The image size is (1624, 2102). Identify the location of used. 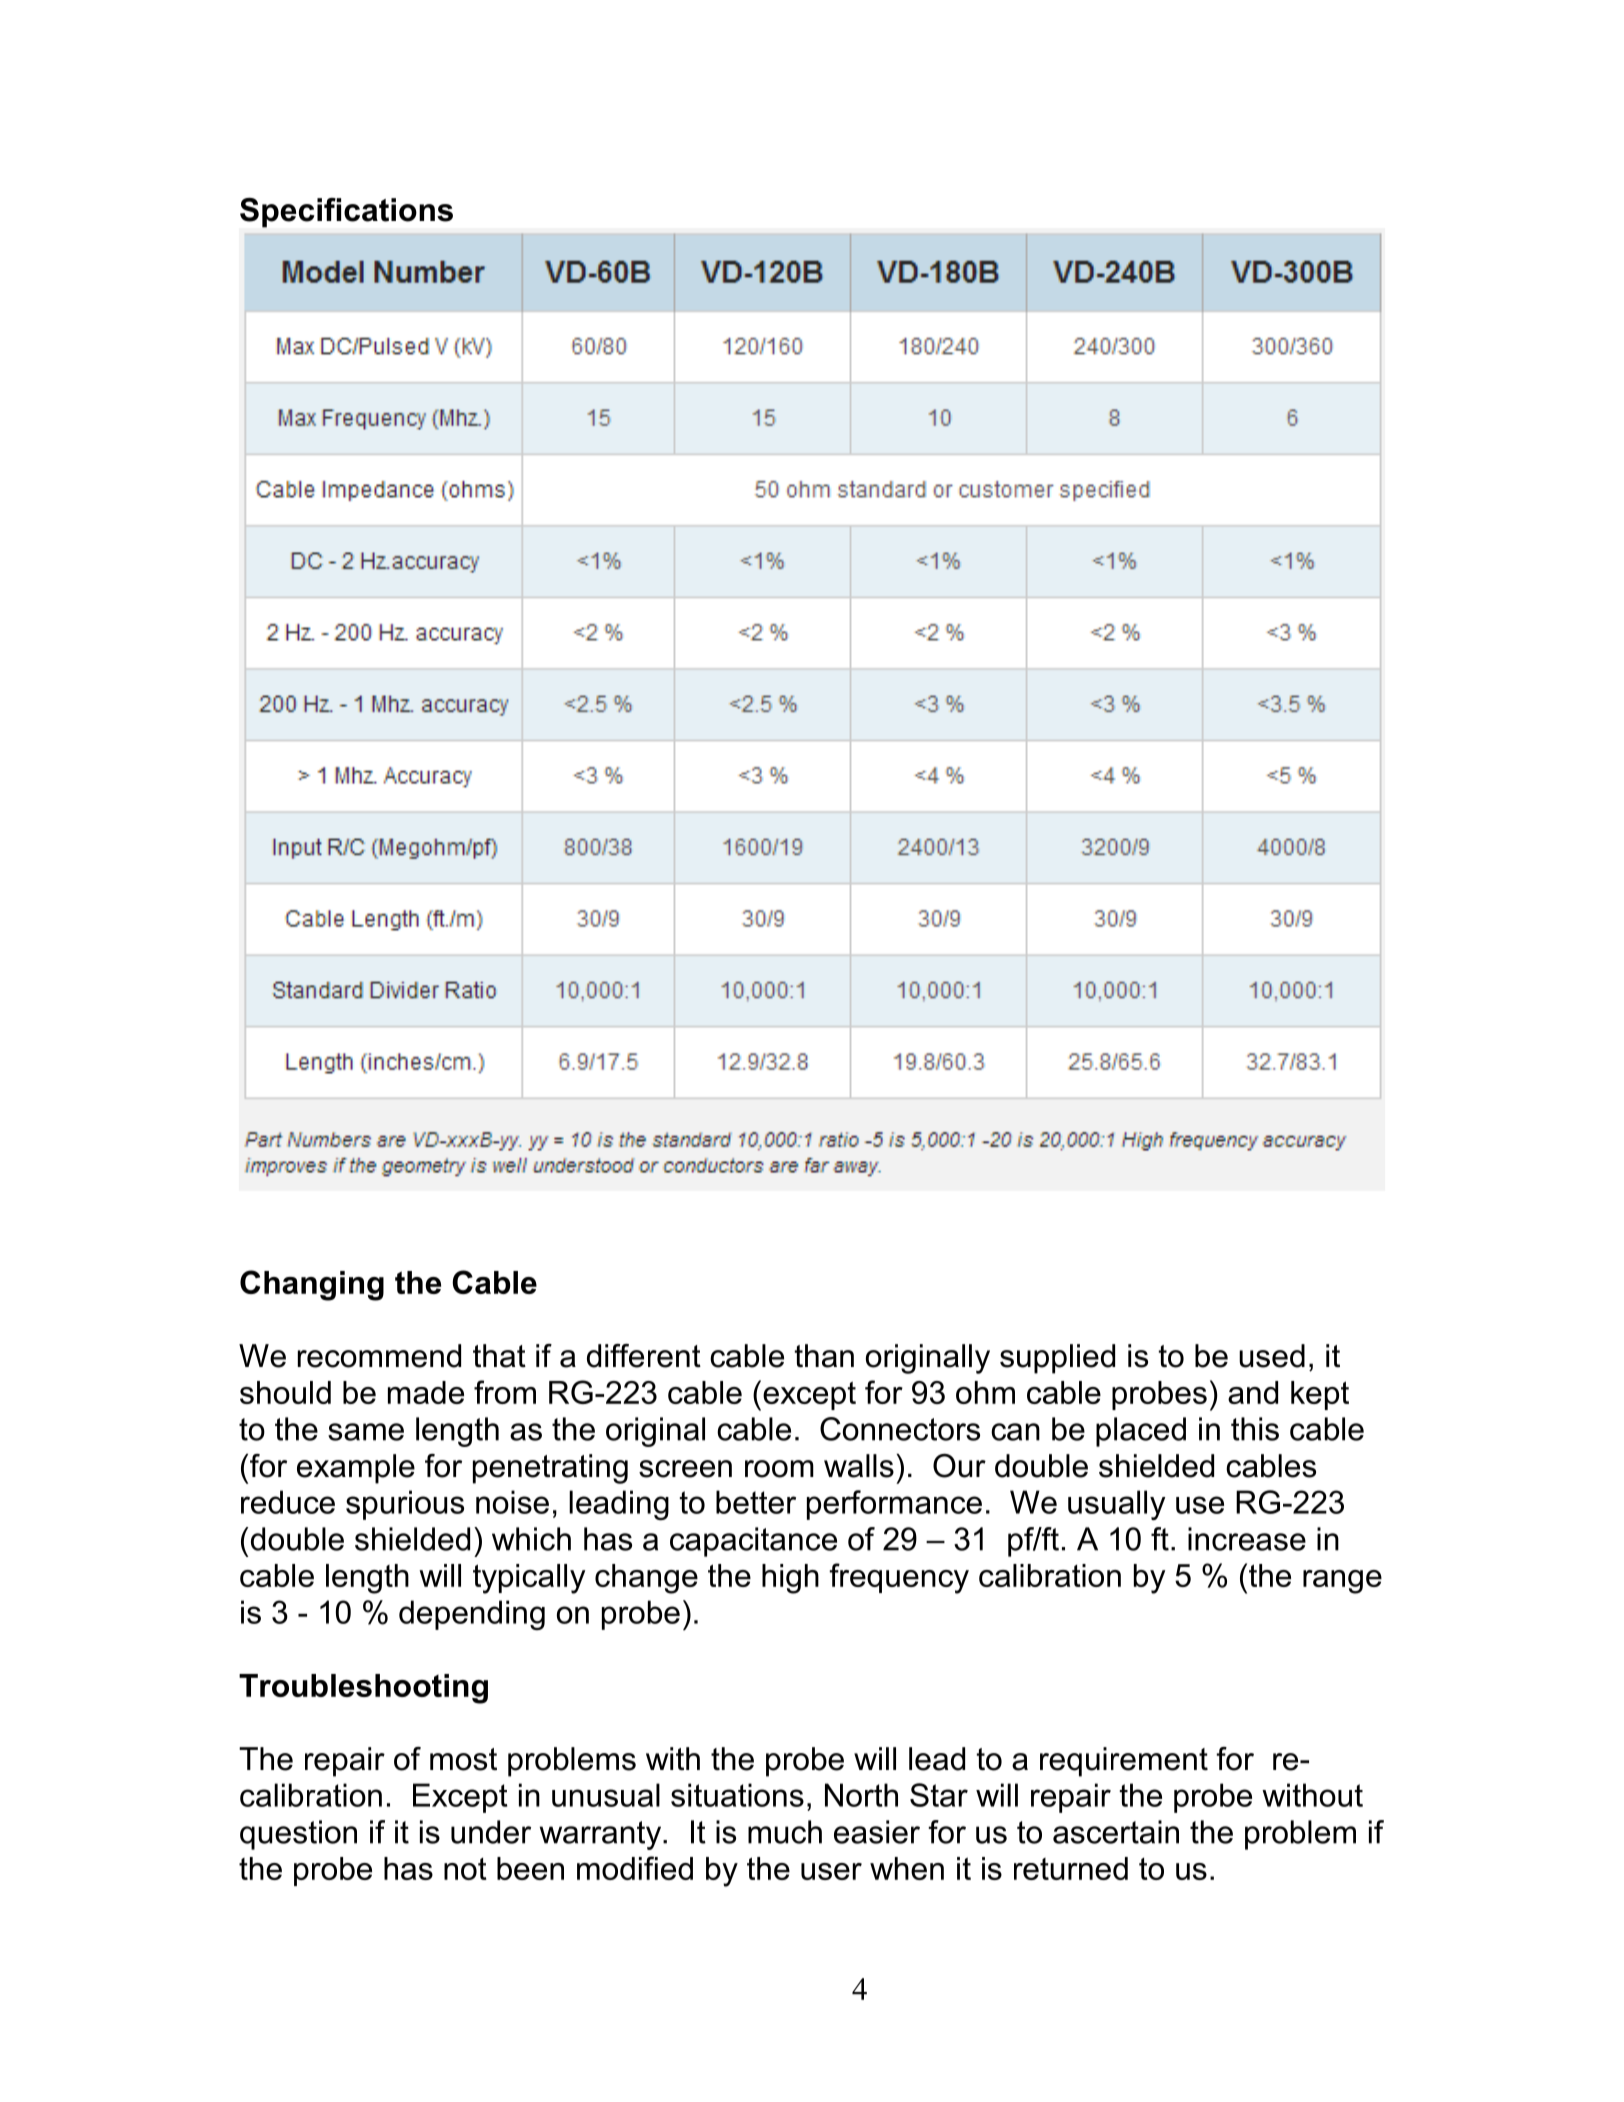
(1272, 1356).
